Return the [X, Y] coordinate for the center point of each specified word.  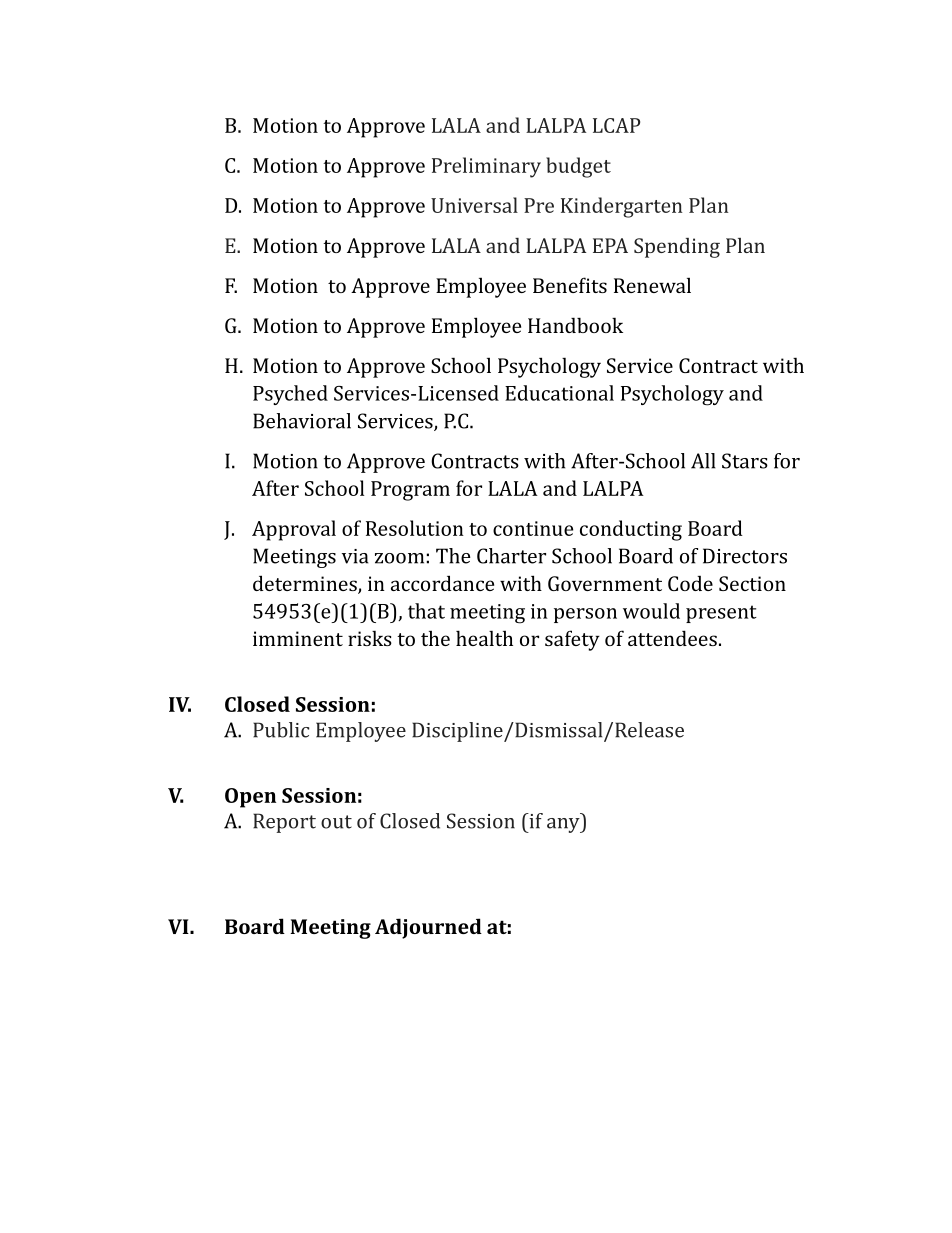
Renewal [652, 285]
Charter [511, 556]
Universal [474, 205]
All [703, 461]
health [484, 638]
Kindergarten [621, 207]
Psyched [290, 395]
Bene [556, 285]
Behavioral [302, 421]
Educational [559, 393]
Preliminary [486, 167]
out [336, 822]
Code [690, 583]
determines [306, 584]
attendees [672, 638]
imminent [298, 638]
